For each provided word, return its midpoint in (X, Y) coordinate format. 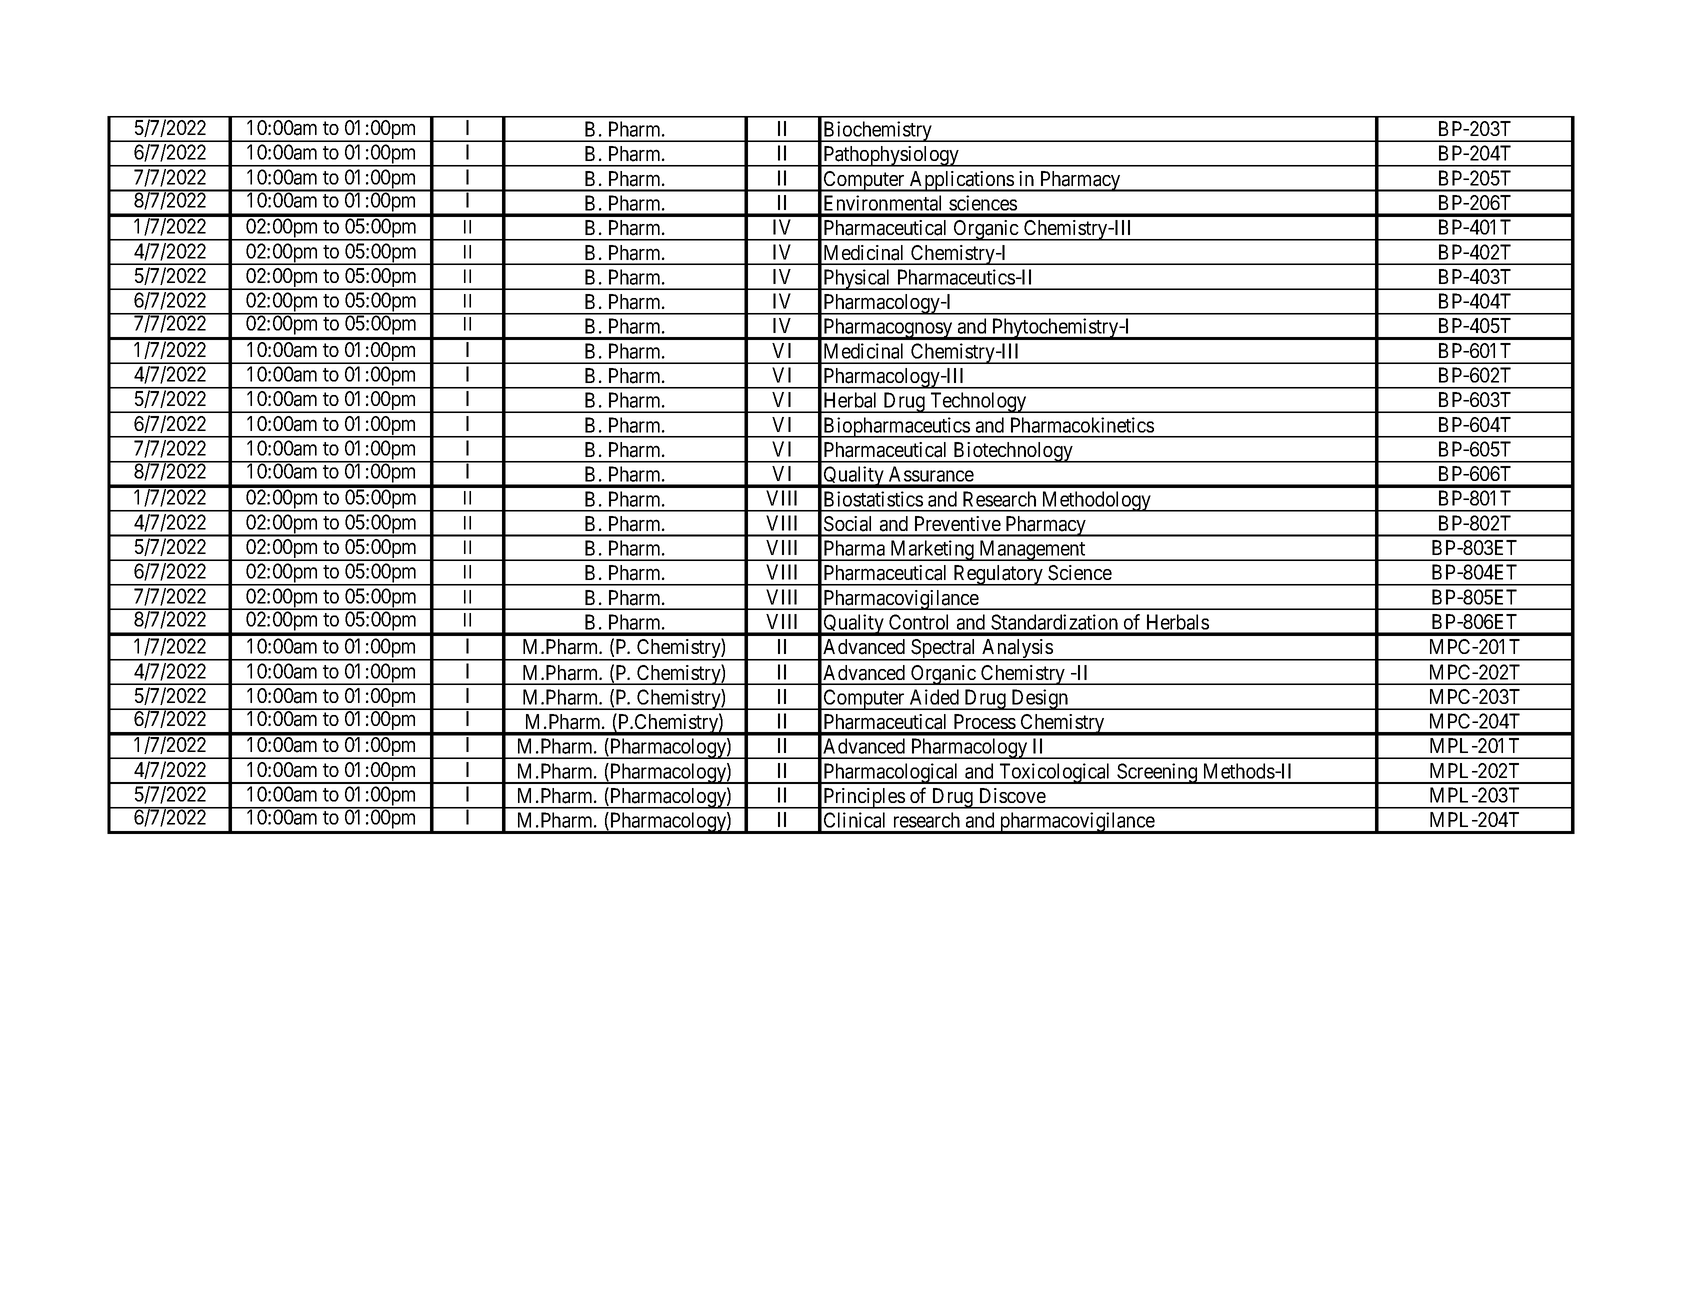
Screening (1157, 773)
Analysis (1017, 650)
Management (1032, 550)
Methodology (1096, 501)
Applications (961, 181)
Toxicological (1055, 773)
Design (1040, 699)
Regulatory (998, 575)
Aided (934, 697)
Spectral (944, 650)
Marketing (932, 550)
